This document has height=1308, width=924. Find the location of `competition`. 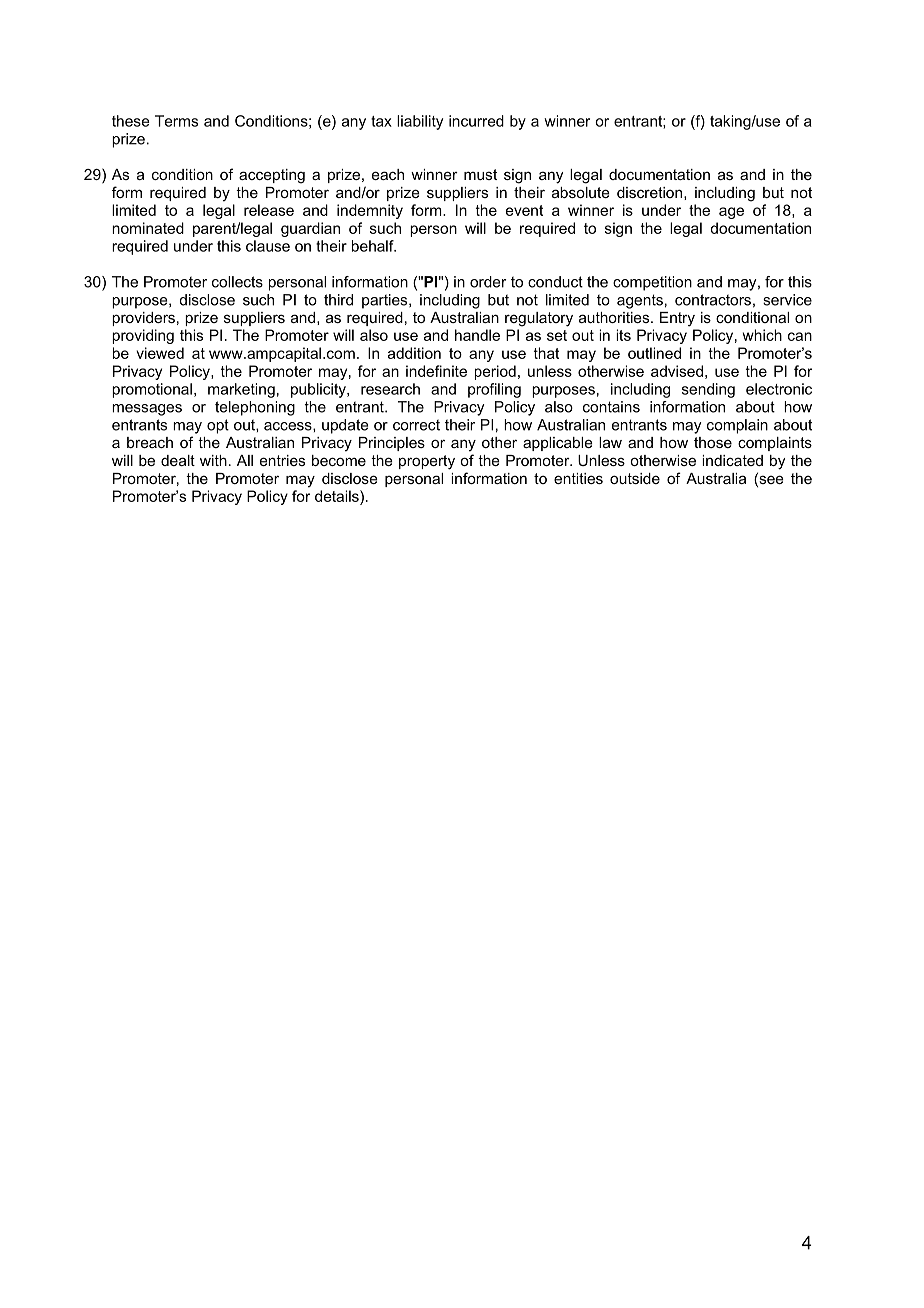

competition is located at coordinates (652, 283).
